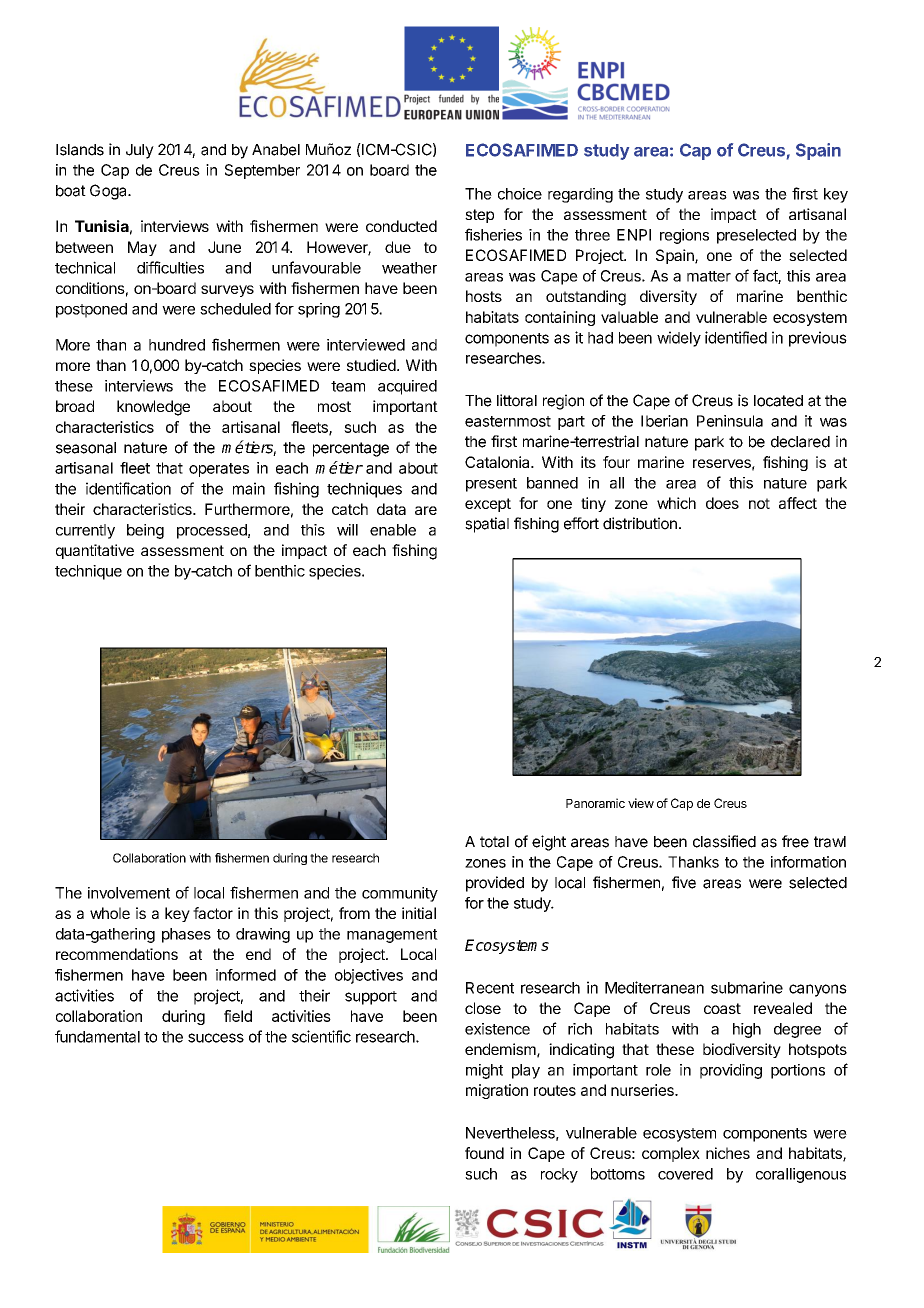 Image resolution: width=924 pixels, height=1308 pixels. What do you see at coordinates (684, 882) in the page?
I see `five` at bounding box center [684, 882].
